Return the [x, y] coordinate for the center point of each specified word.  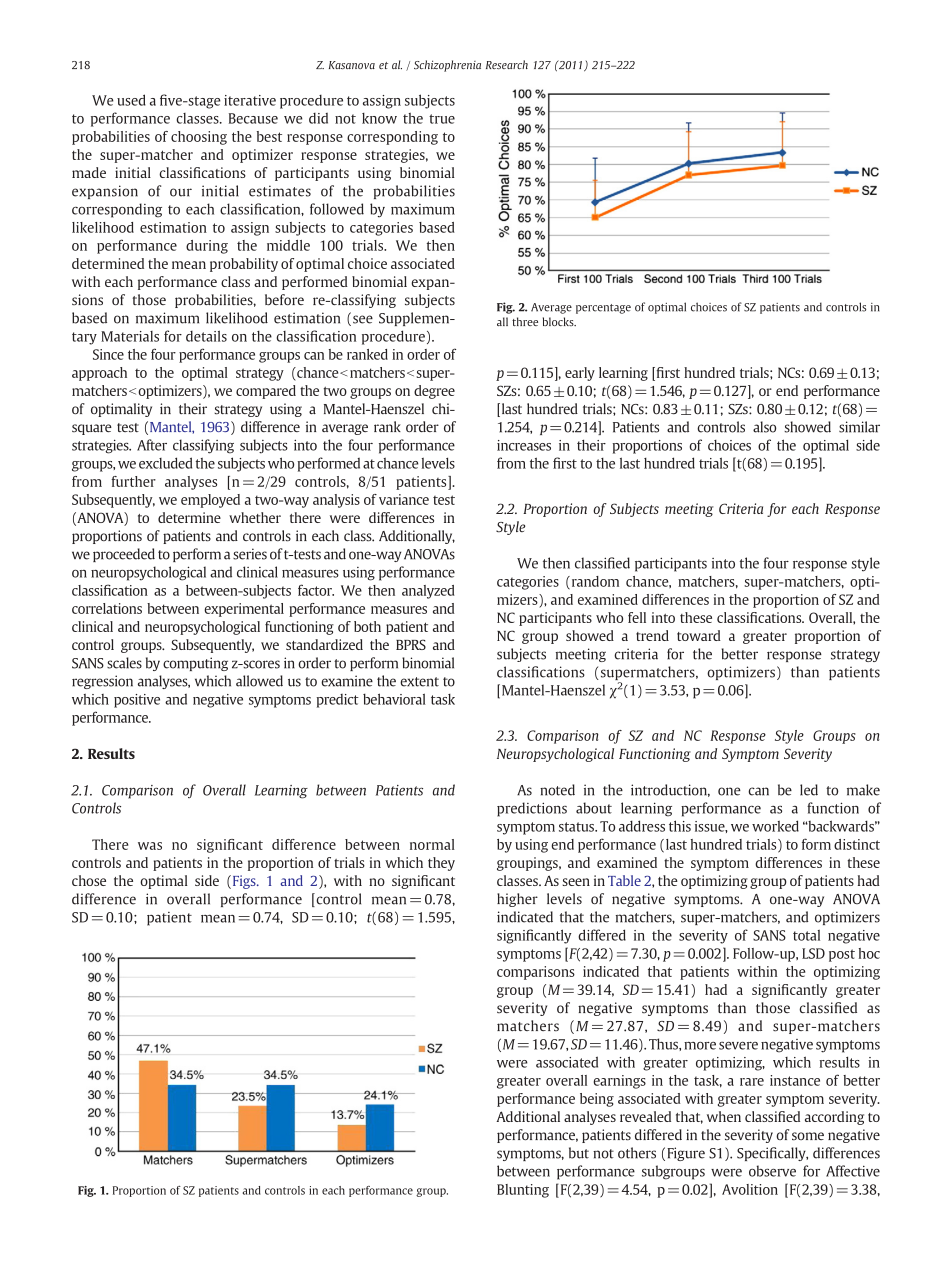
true [442, 119]
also [764, 427]
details [206, 336]
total [806, 935]
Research [507, 64]
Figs [244, 882]
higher [517, 900]
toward [699, 635]
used [131, 100]
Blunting [523, 1191]
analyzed [428, 592]
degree [434, 392]
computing [195, 664]
